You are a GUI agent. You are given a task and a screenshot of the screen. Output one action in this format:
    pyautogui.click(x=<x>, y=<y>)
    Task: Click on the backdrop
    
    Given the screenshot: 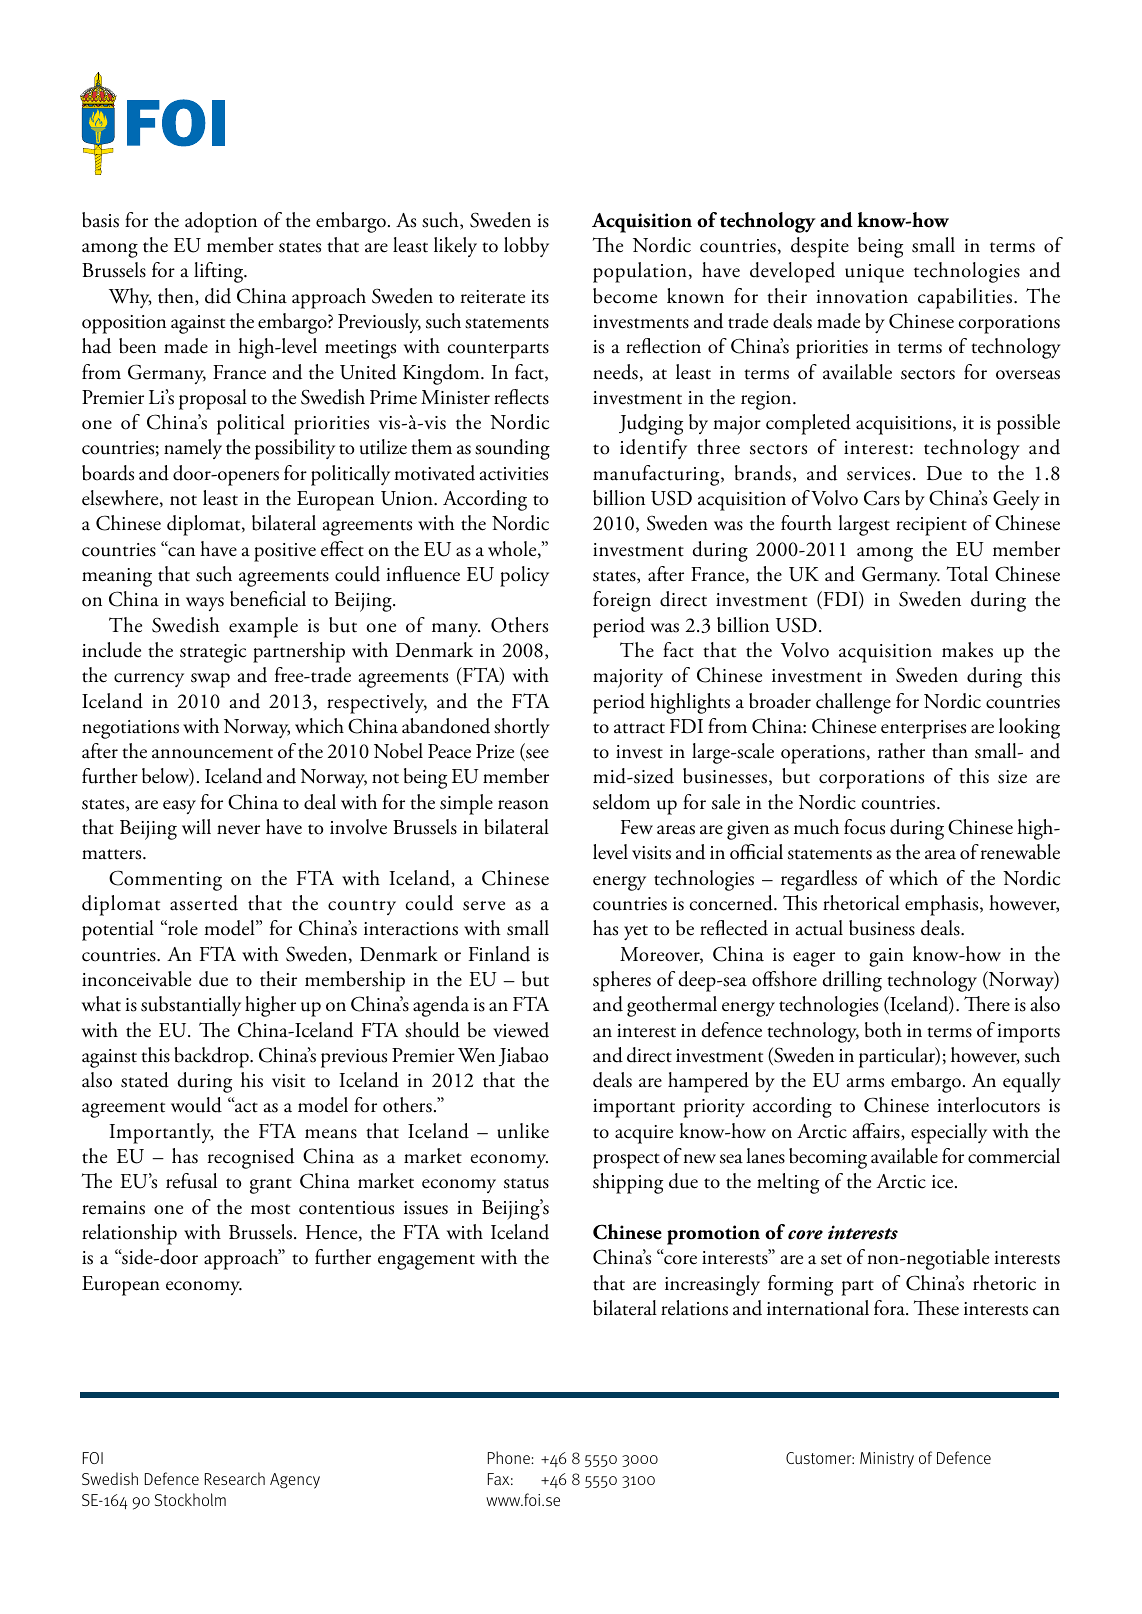 What is the action you would take?
    pyautogui.click(x=212, y=1057)
